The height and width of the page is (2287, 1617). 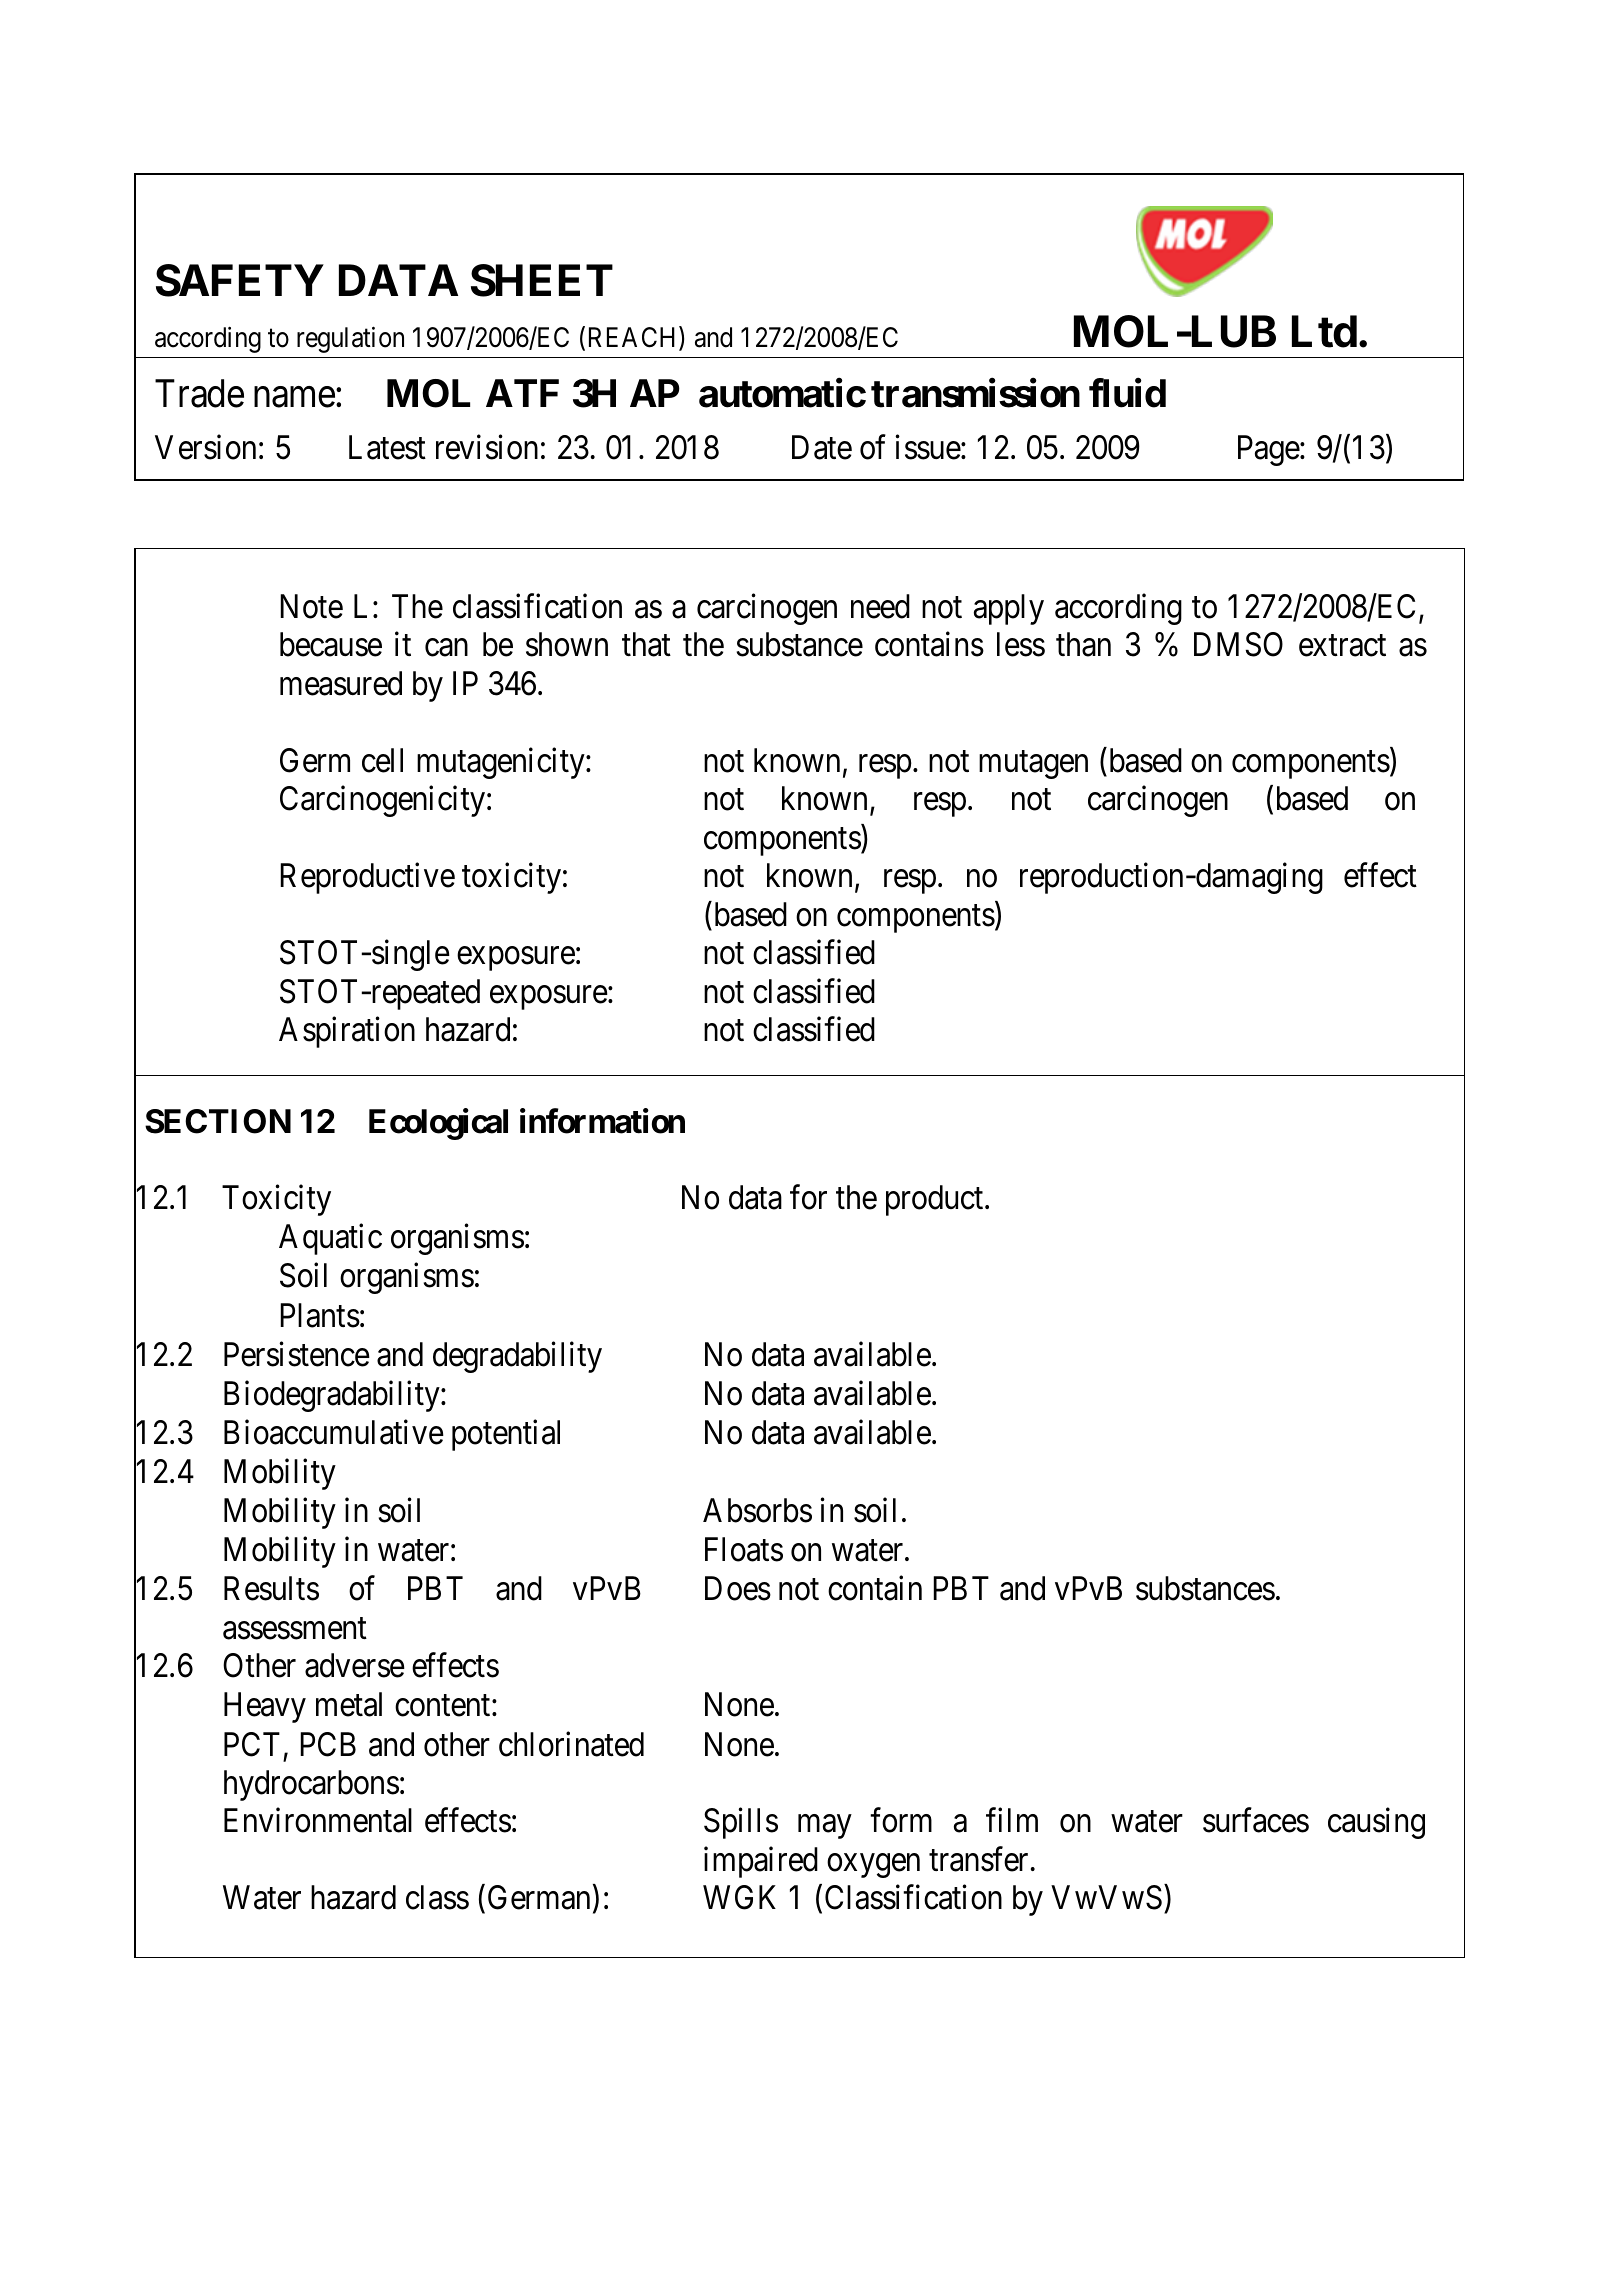 What do you see at coordinates (634, 338) in the page?
I see `REACH` at bounding box center [634, 338].
